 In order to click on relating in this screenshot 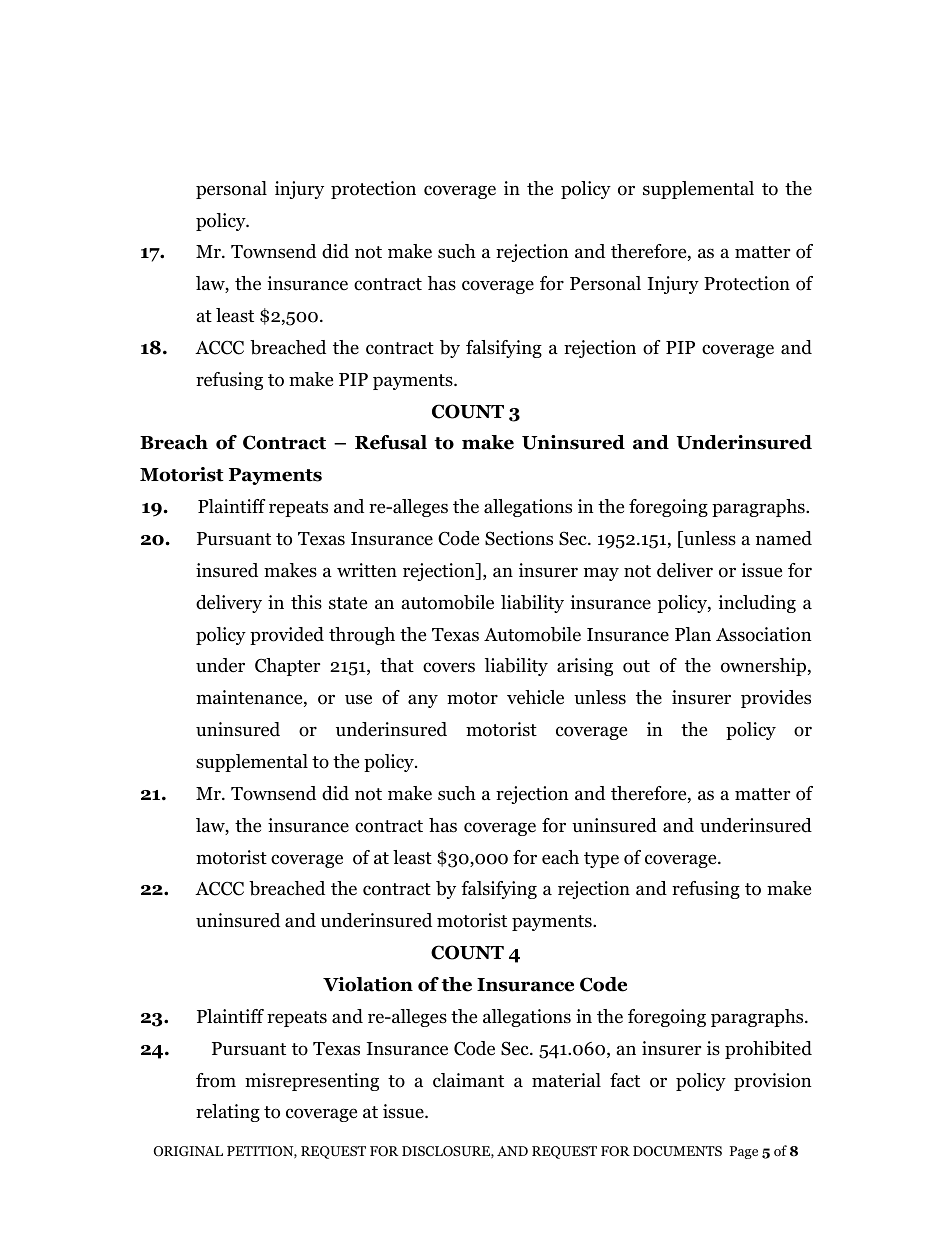, I will do `click(228, 1113)`.
